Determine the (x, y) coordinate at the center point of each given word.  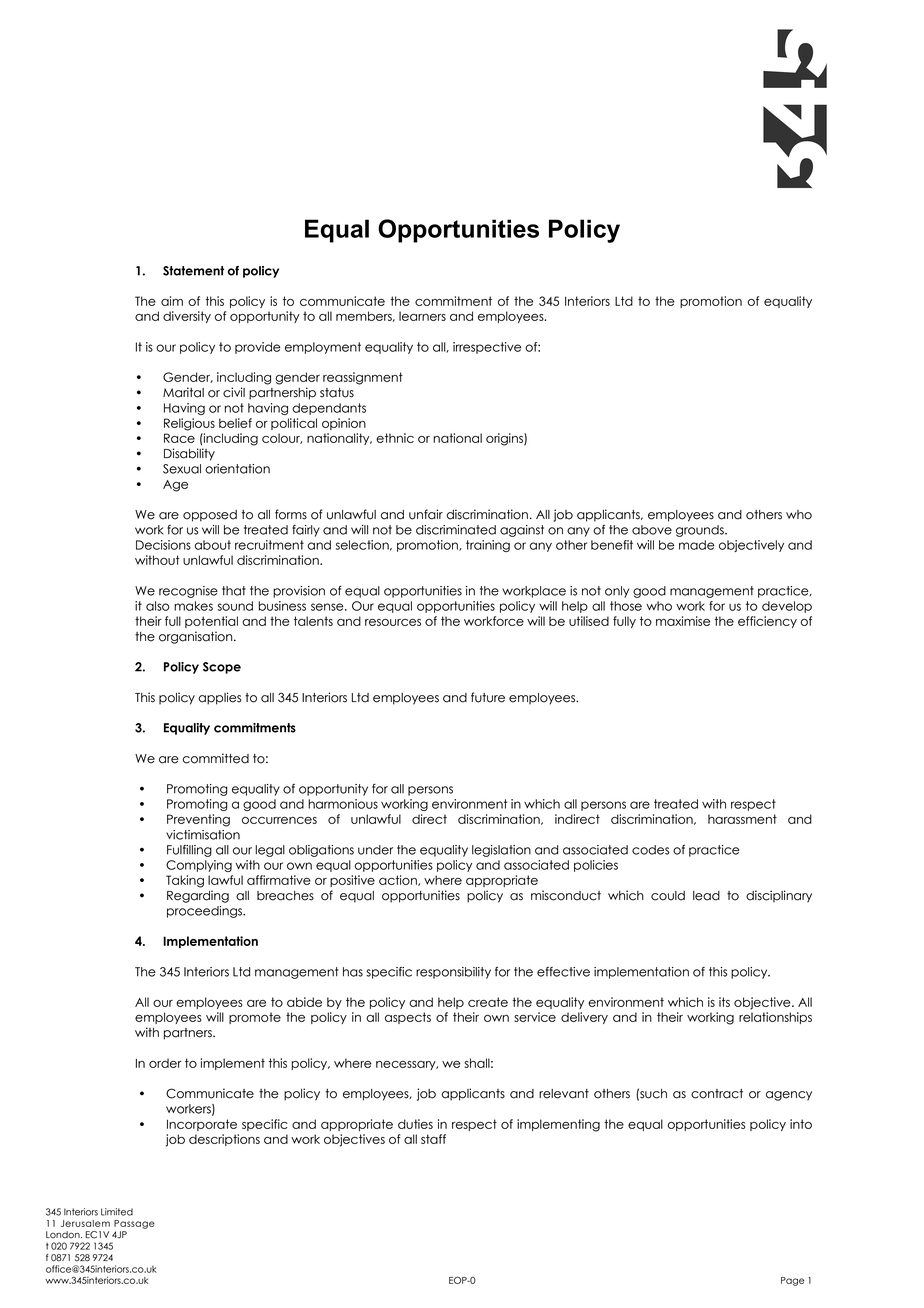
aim (172, 301)
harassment (742, 819)
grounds (701, 531)
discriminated (456, 530)
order (165, 1063)
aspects (408, 1018)
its (724, 1002)
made (697, 545)
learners (422, 316)
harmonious (343, 804)
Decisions (163, 545)
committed (215, 758)
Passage (134, 1224)
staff (433, 1139)
